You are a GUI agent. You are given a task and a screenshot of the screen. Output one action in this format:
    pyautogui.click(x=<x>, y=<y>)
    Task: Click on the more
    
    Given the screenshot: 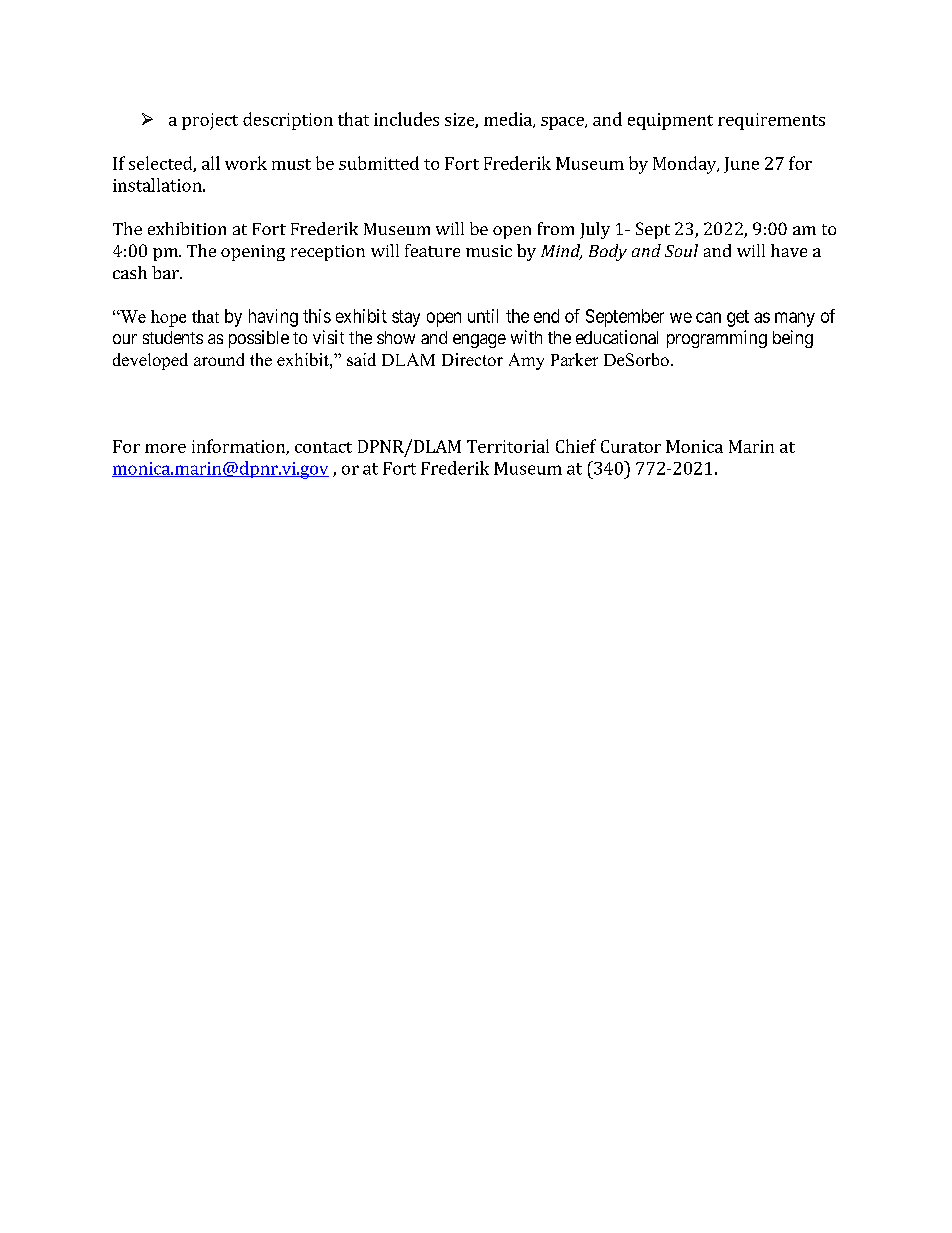 What is the action you would take?
    pyautogui.click(x=165, y=448)
